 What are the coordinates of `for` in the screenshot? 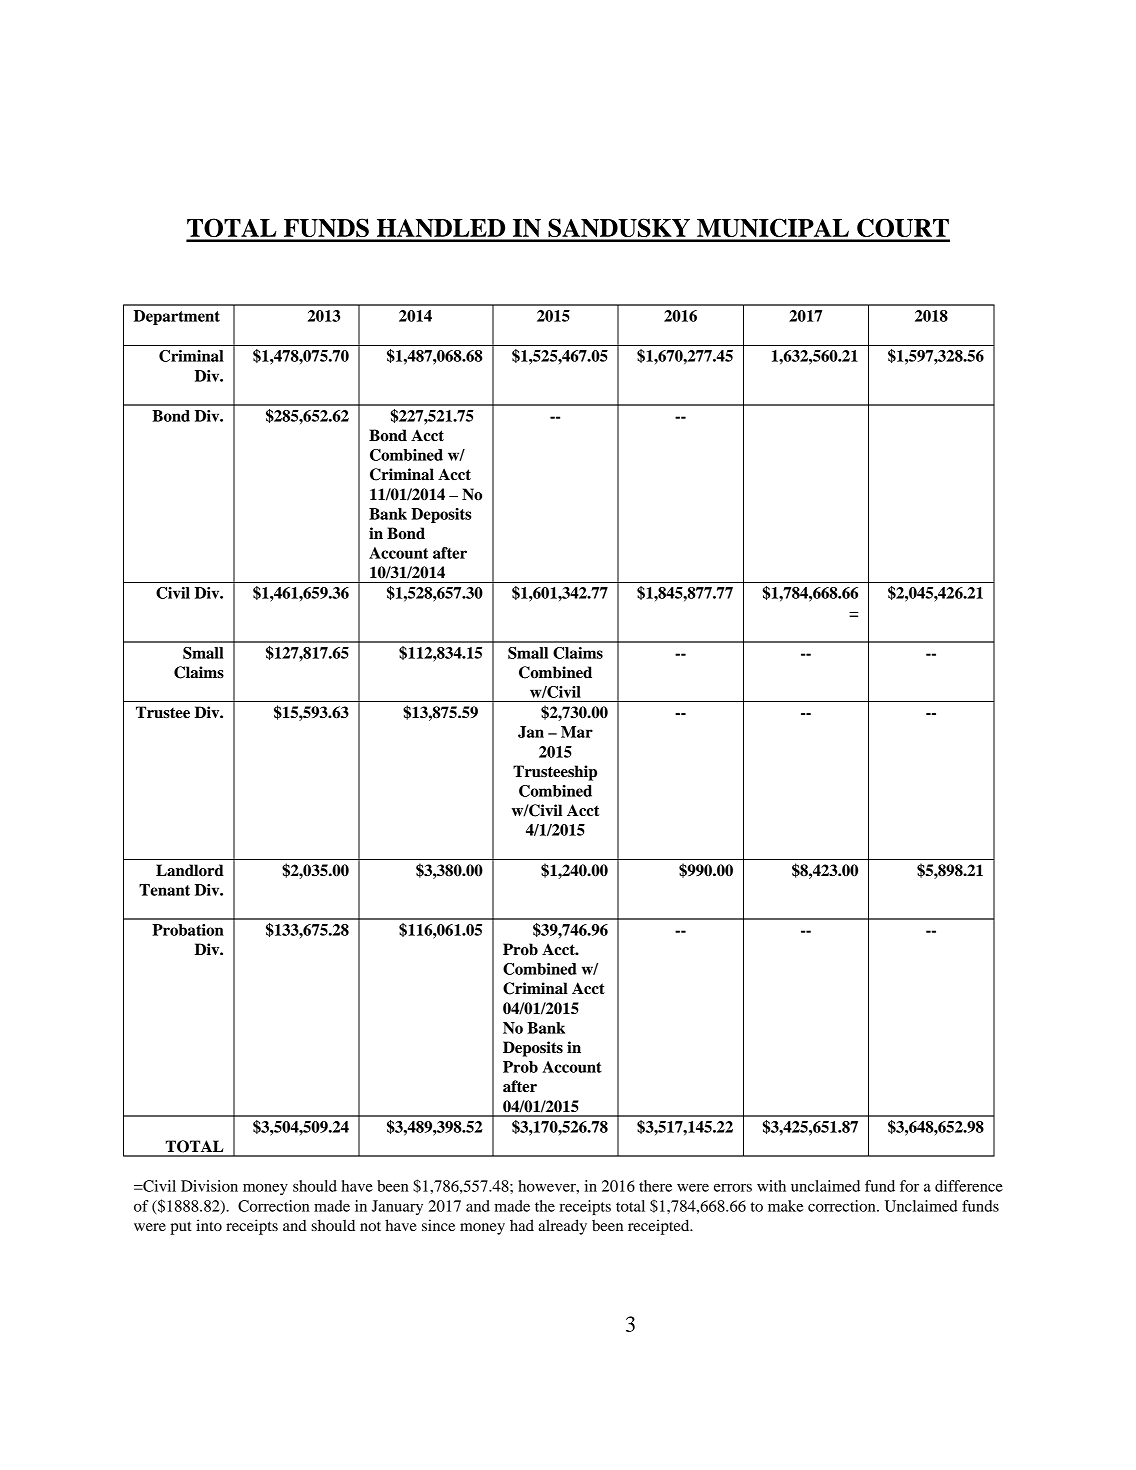 It's located at (909, 1186).
